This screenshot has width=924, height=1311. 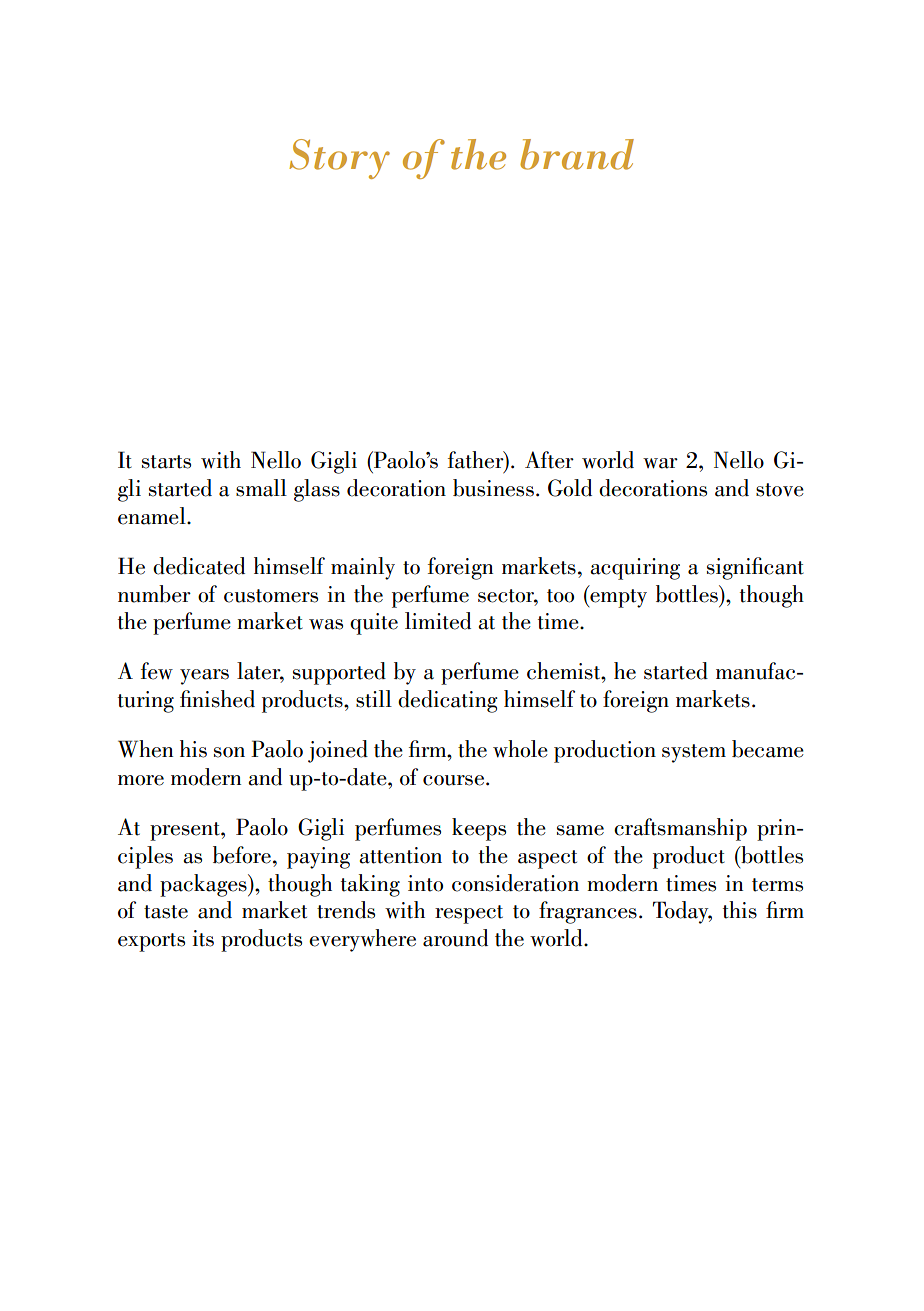 What do you see at coordinates (229, 752) in the screenshot?
I see `son` at bounding box center [229, 752].
